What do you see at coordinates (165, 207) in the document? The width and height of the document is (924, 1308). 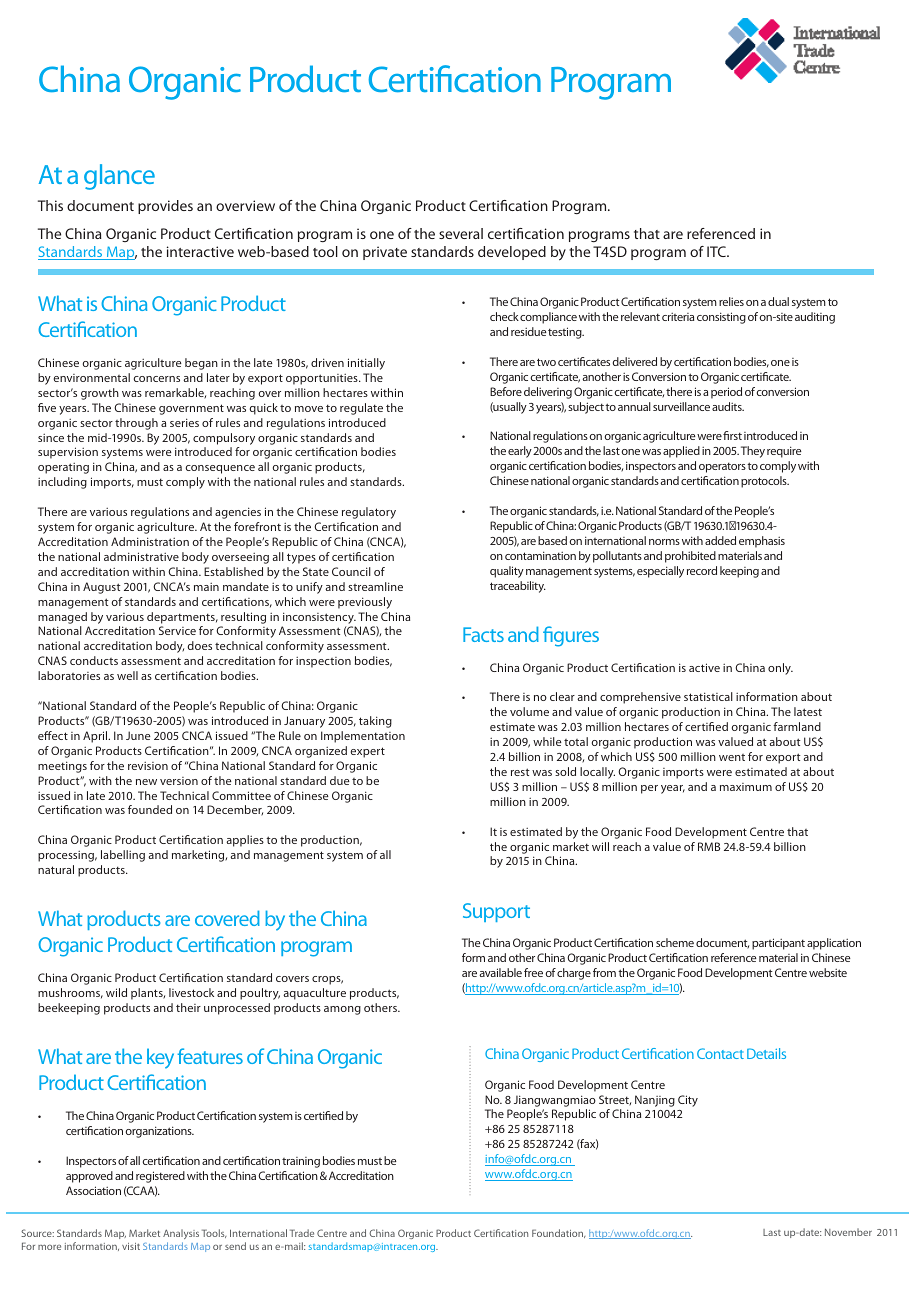 I see `provides` at bounding box center [165, 207].
